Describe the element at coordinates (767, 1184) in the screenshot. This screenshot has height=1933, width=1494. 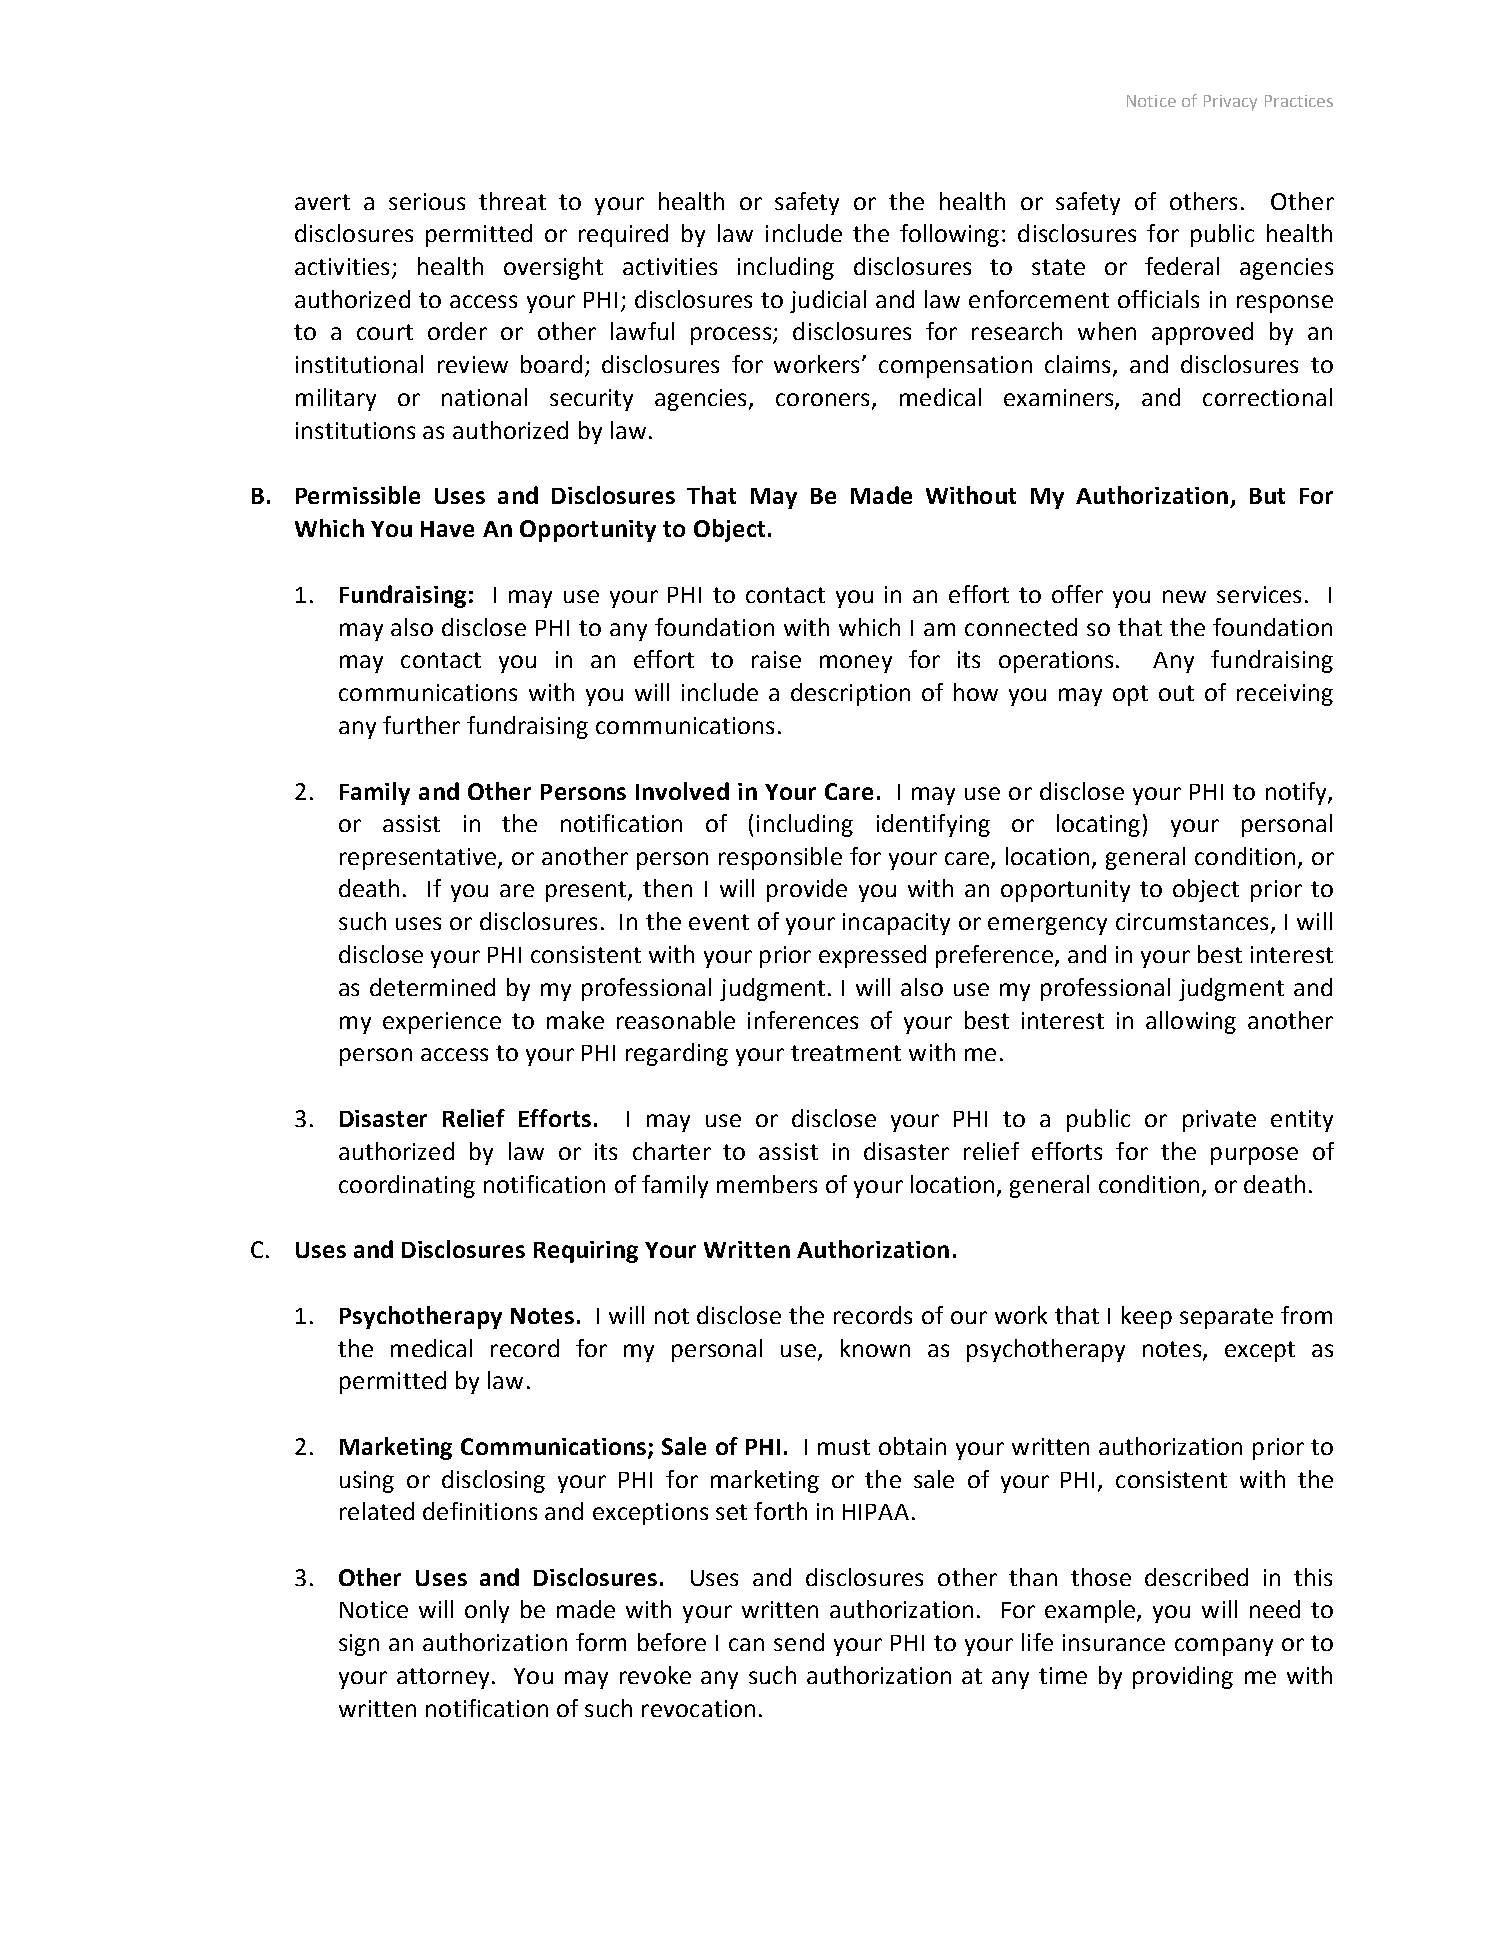
I see `members` at that location.
